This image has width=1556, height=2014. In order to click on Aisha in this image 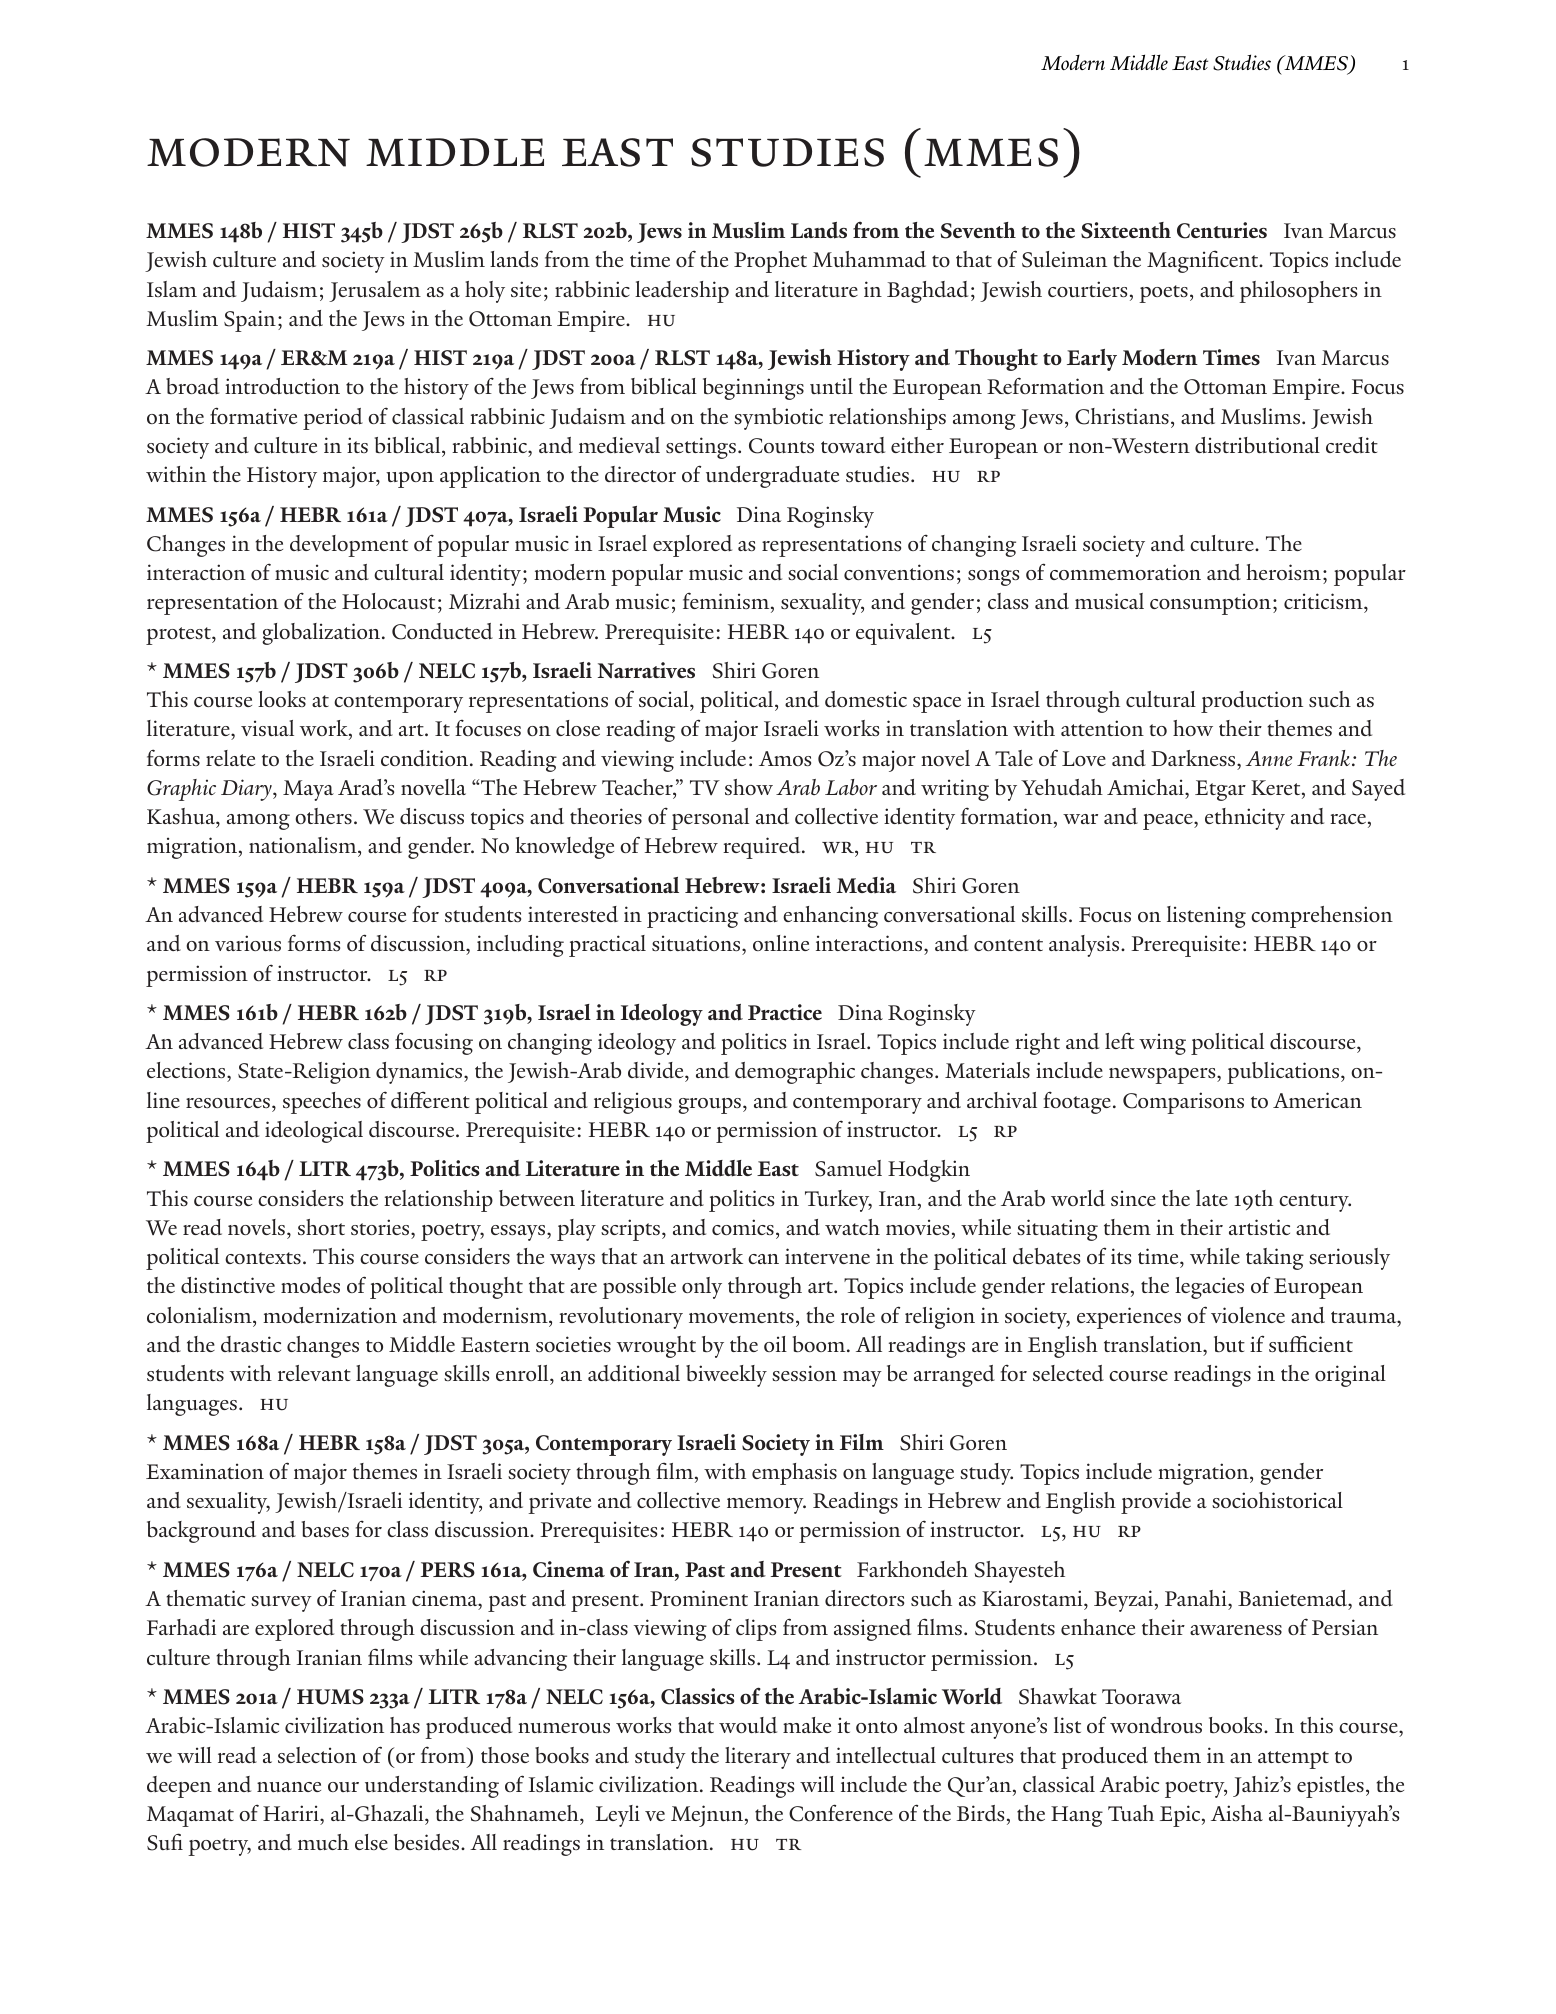, I will do `click(1237, 1813)`.
